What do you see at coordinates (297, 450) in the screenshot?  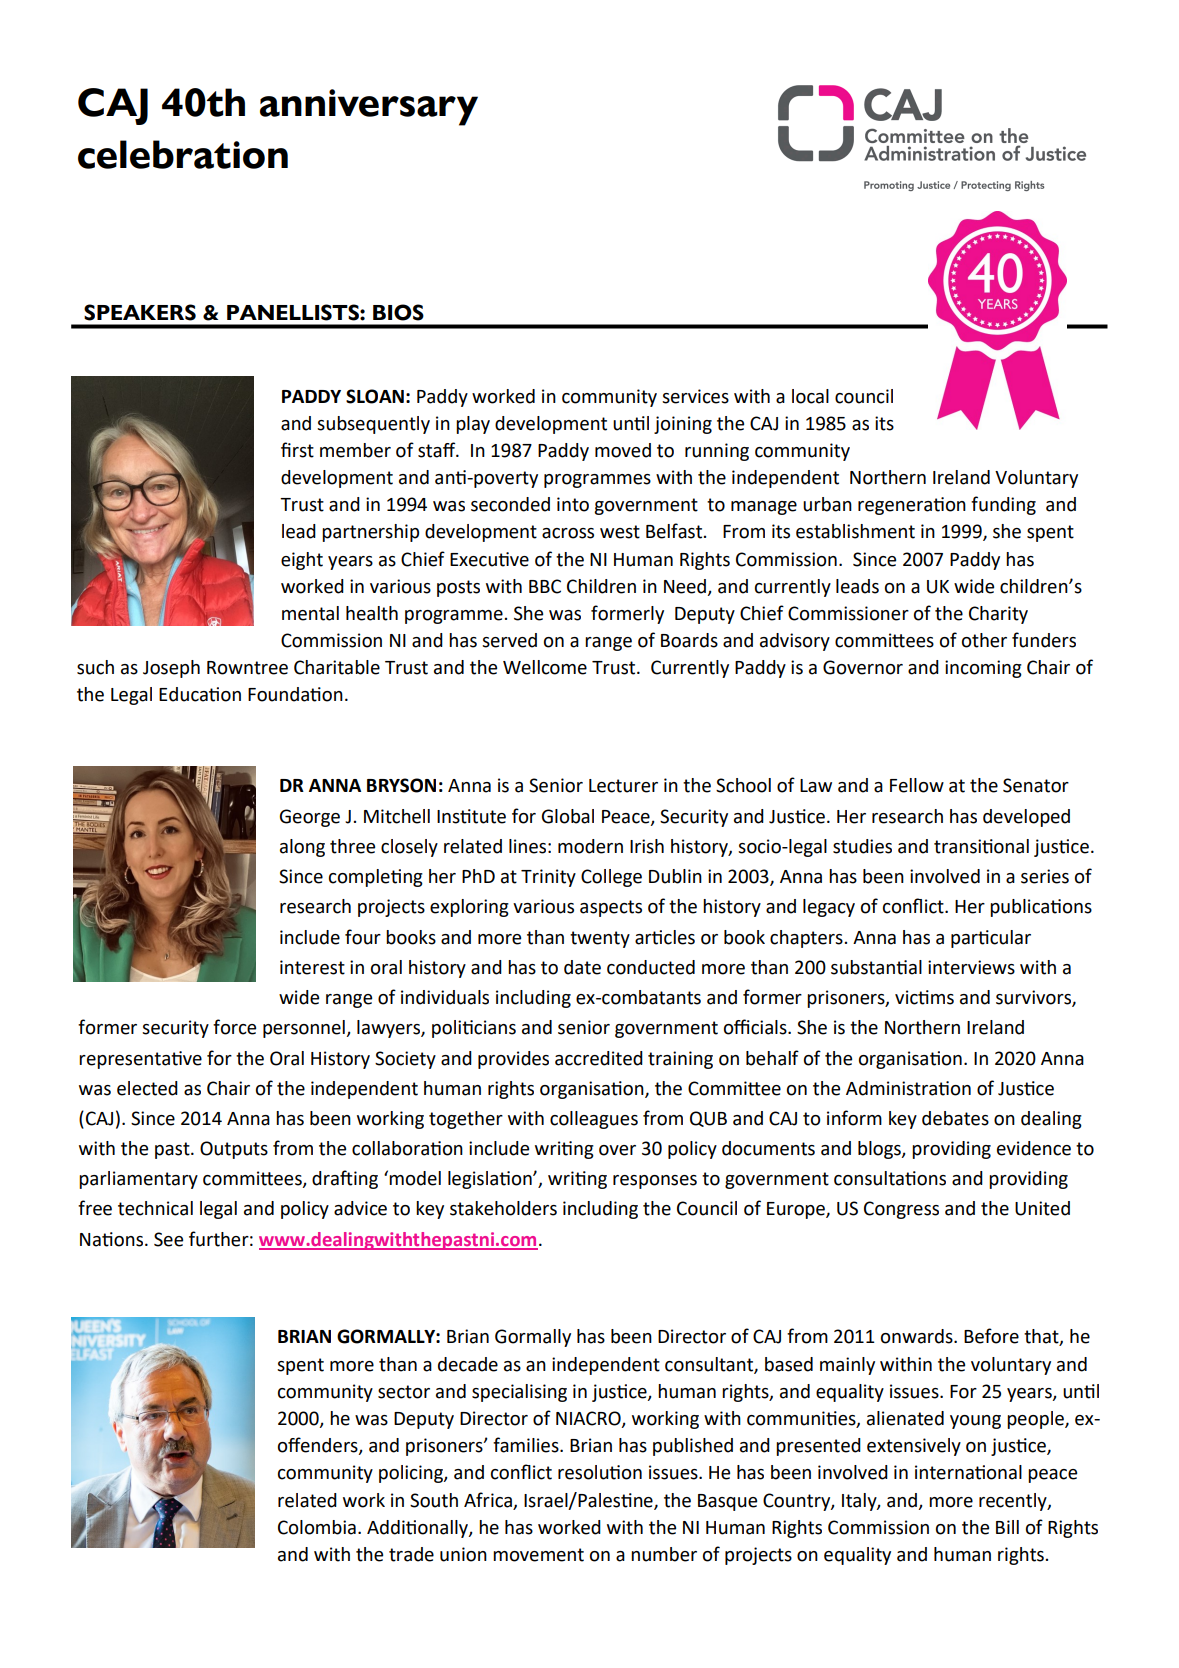 I see `first` at bounding box center [297, 450].
